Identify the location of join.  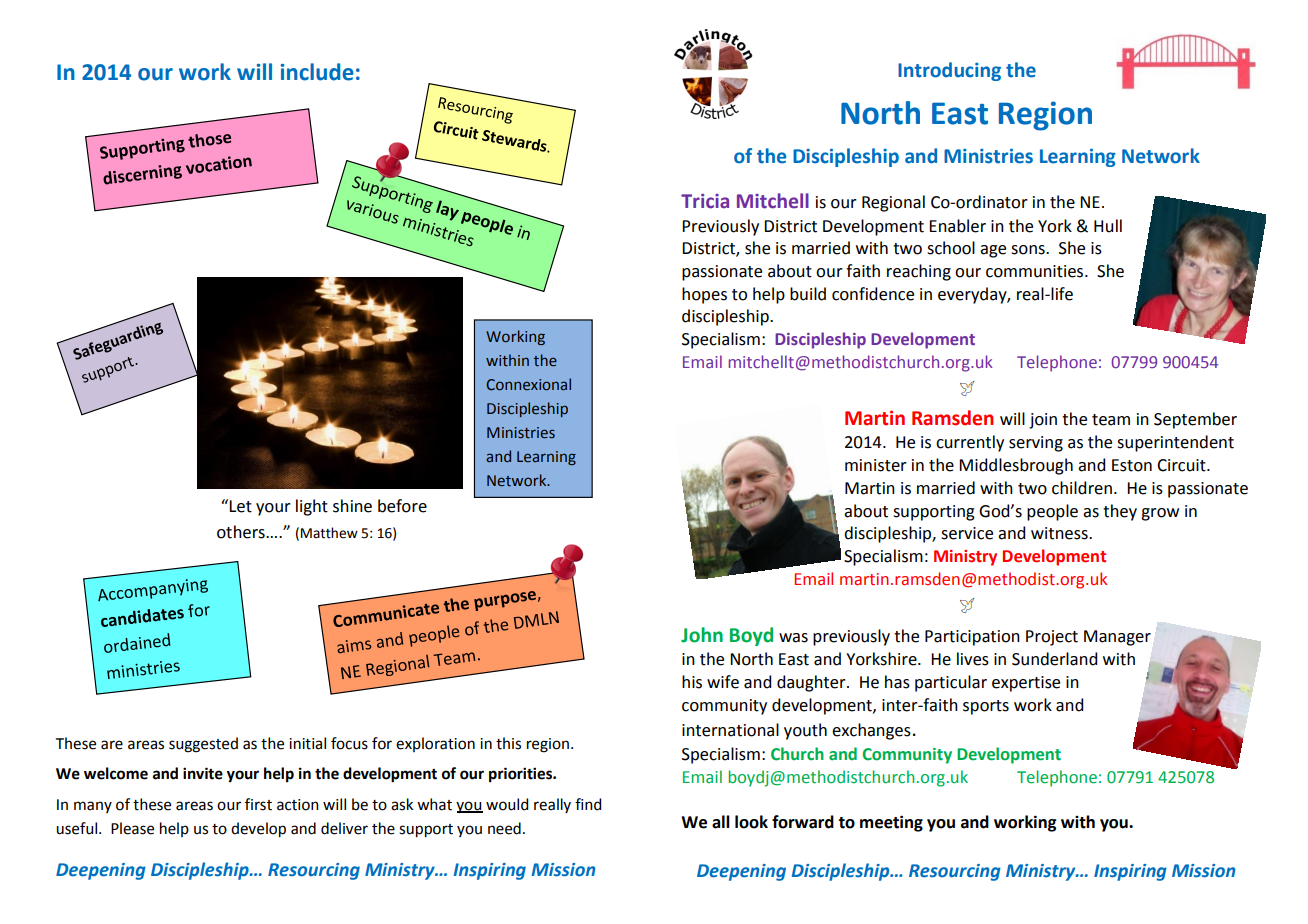
(1043, 421).
